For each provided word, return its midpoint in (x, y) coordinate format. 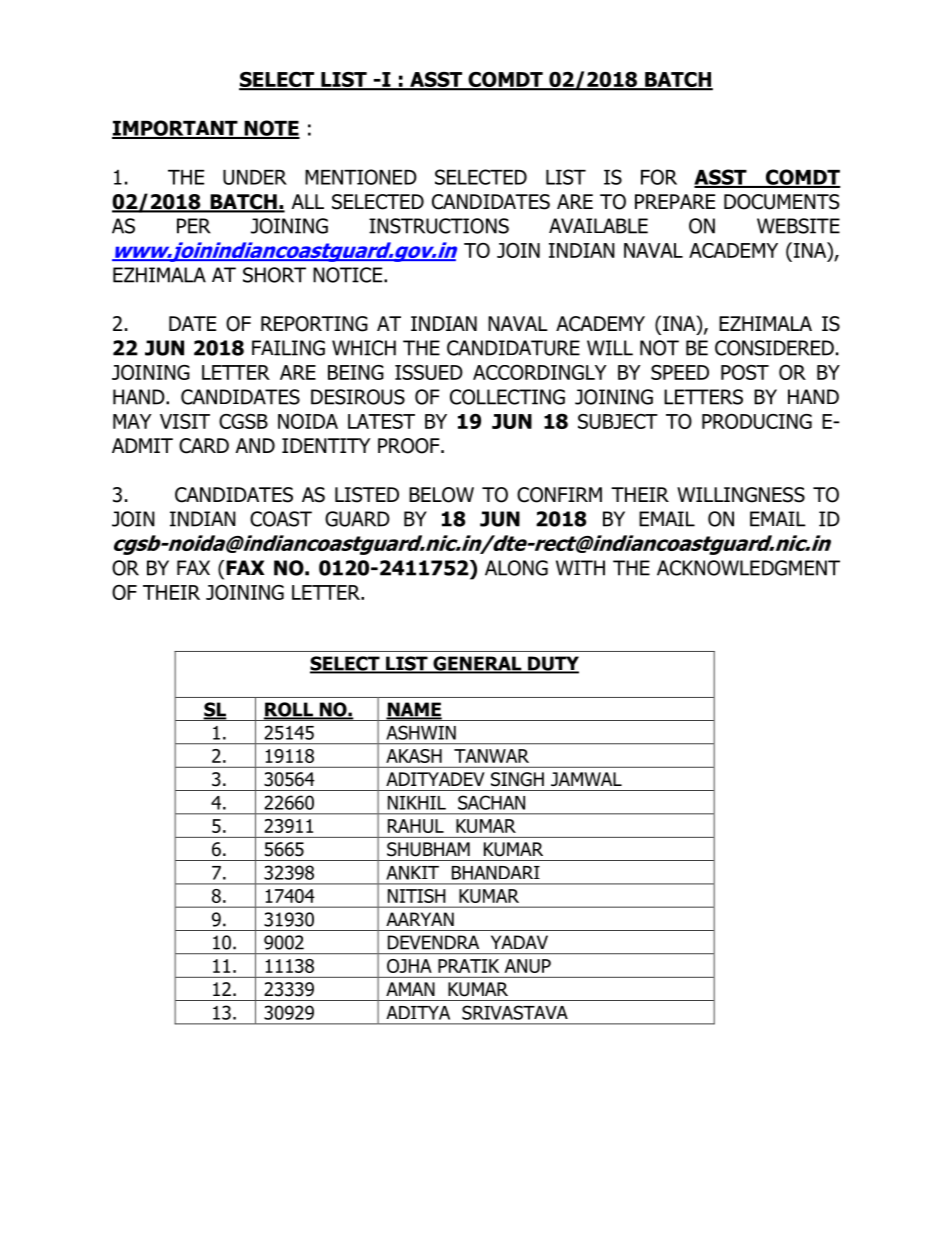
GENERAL (477, 664)
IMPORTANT (176, 129)
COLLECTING (507, 397)
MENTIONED (361, 177)
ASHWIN (421, 732)
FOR (659, 177)
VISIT (185, 421)
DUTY (552, 664)
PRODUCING (757, 421)
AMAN (410, 989)
